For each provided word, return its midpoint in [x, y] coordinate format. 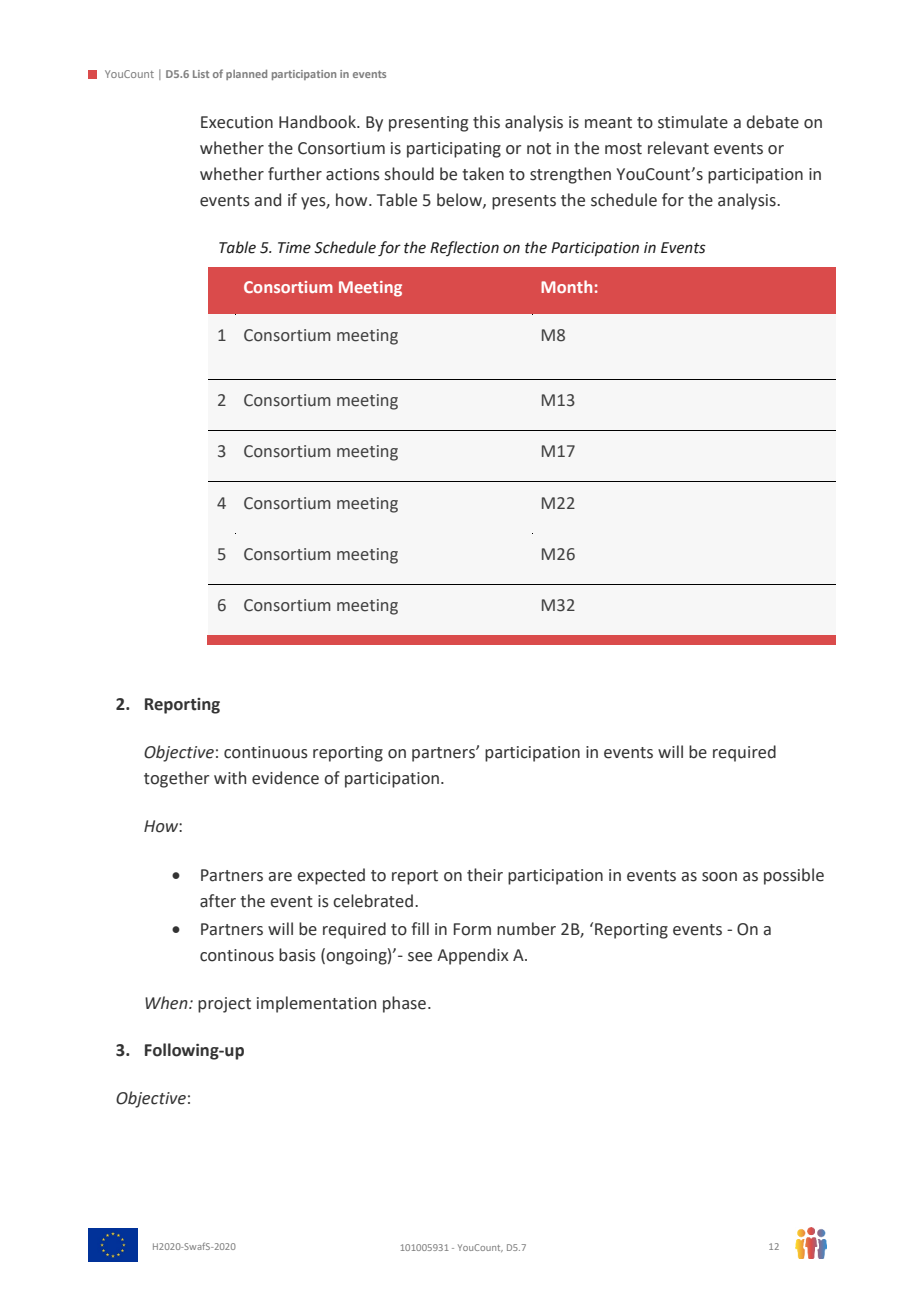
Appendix [473, 956]
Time [294, 248]
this [486, 122]
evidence [285, 778]
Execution [237, 122]
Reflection [464, 248]
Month [566, 286]
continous [237, 955]
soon [719, 877]
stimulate [693, 122]
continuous [266, 752]
